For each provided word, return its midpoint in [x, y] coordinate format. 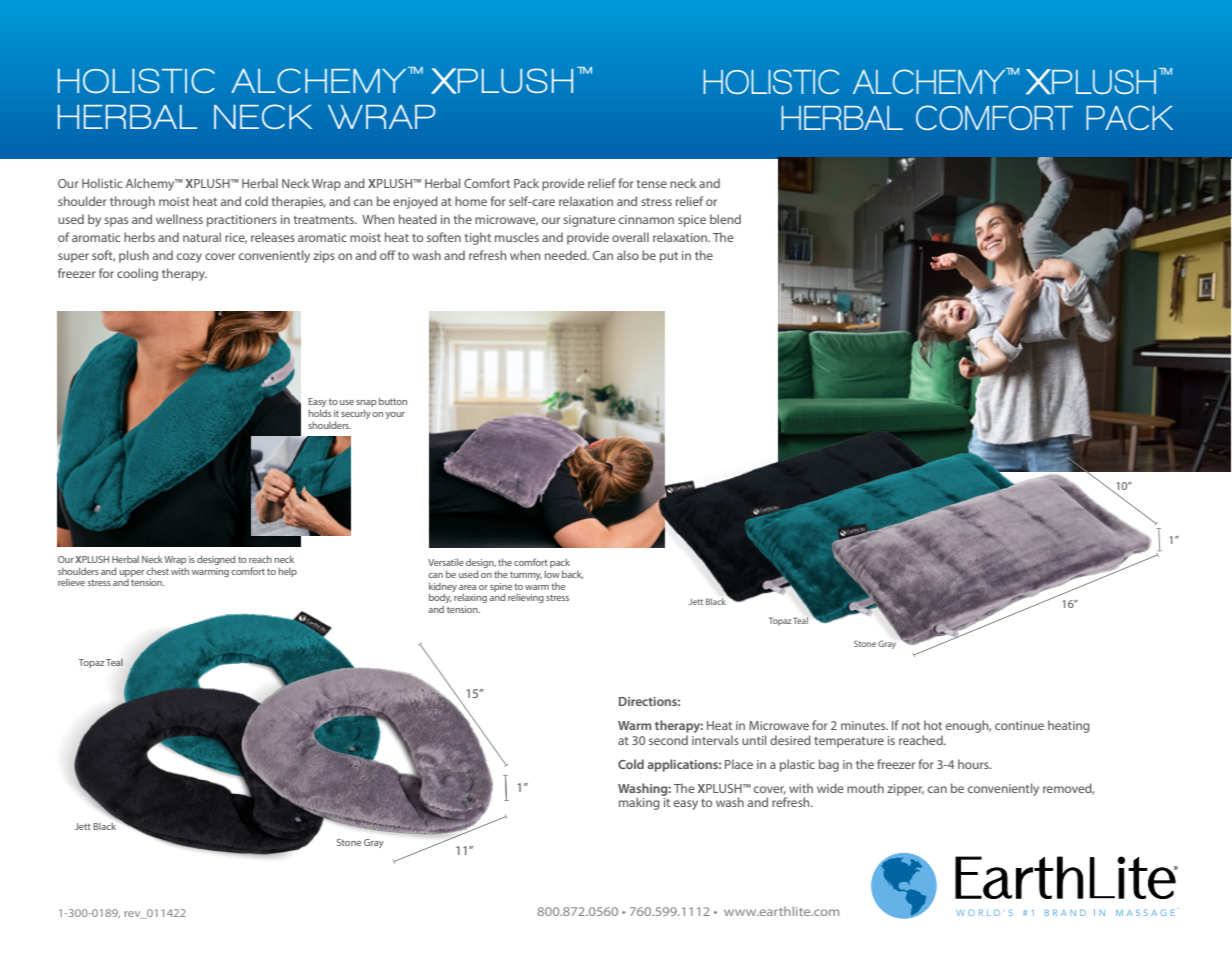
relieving [526, 598]
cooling [137, 274]
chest [157, 571]
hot [933, 725]
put [669, 257]
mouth [865, 788]
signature [589, 221]
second [668, 740]
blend [725, 219]
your [395, 415]
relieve [71, 582]
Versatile [446, 562]
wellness [179, 219]
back [572, 574]
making [640, 802]
